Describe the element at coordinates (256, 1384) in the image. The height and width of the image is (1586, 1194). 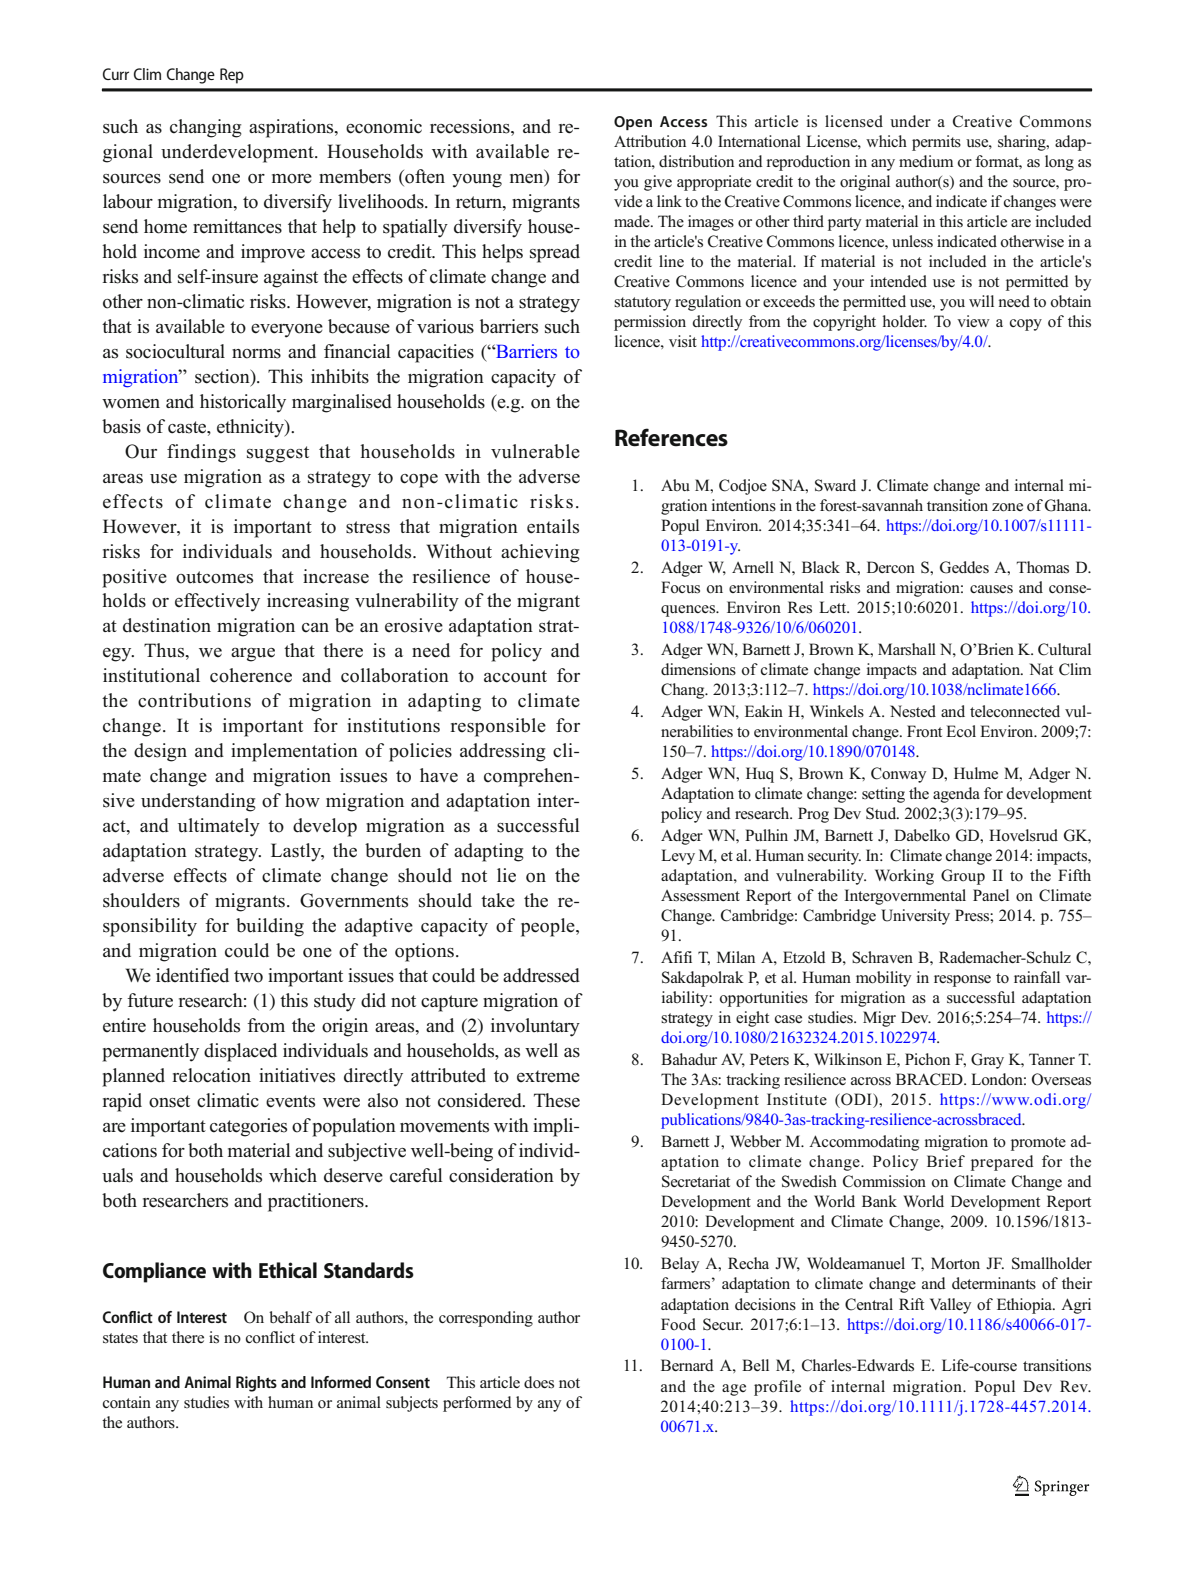
I see `Rights` at that location.
